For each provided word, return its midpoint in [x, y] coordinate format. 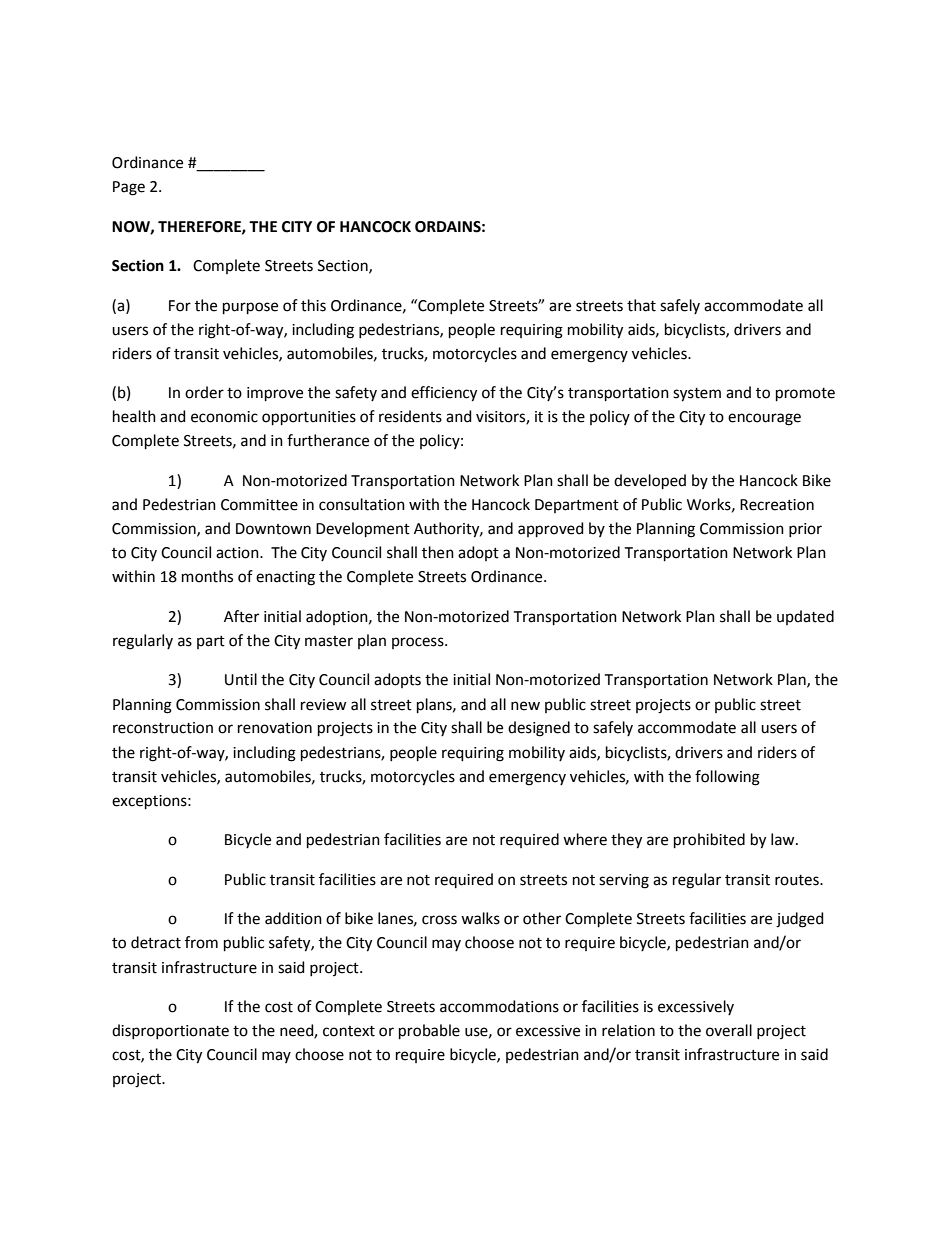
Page [129, 188]
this [313, 305]
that [641, 305]
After [241, 616]
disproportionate [170, 1031]
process [419, 643]
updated [805, 617]
